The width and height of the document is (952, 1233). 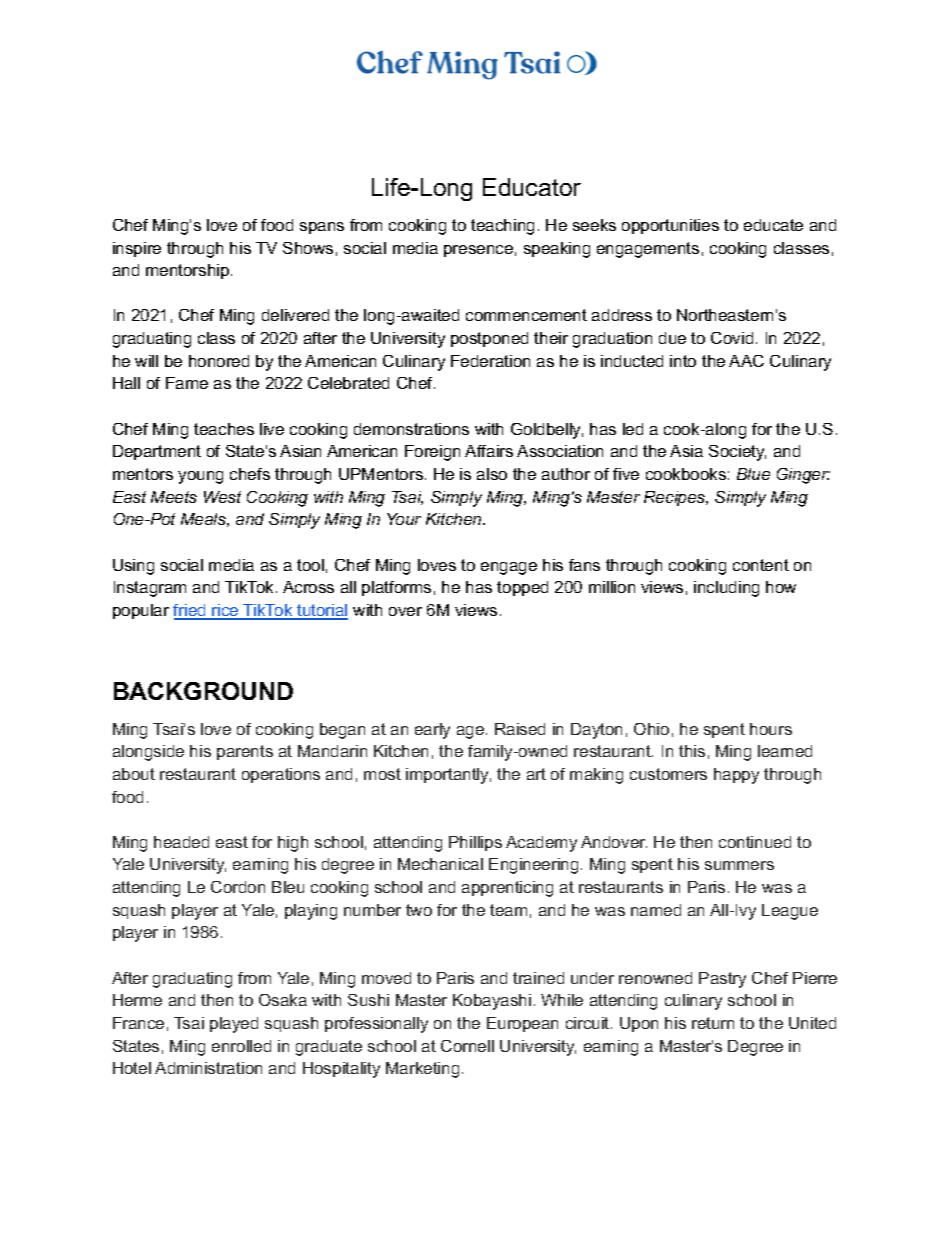 What do you see at coordinates (225, 611) in the document?
I see `rice` at bounding box center [225, 611].
